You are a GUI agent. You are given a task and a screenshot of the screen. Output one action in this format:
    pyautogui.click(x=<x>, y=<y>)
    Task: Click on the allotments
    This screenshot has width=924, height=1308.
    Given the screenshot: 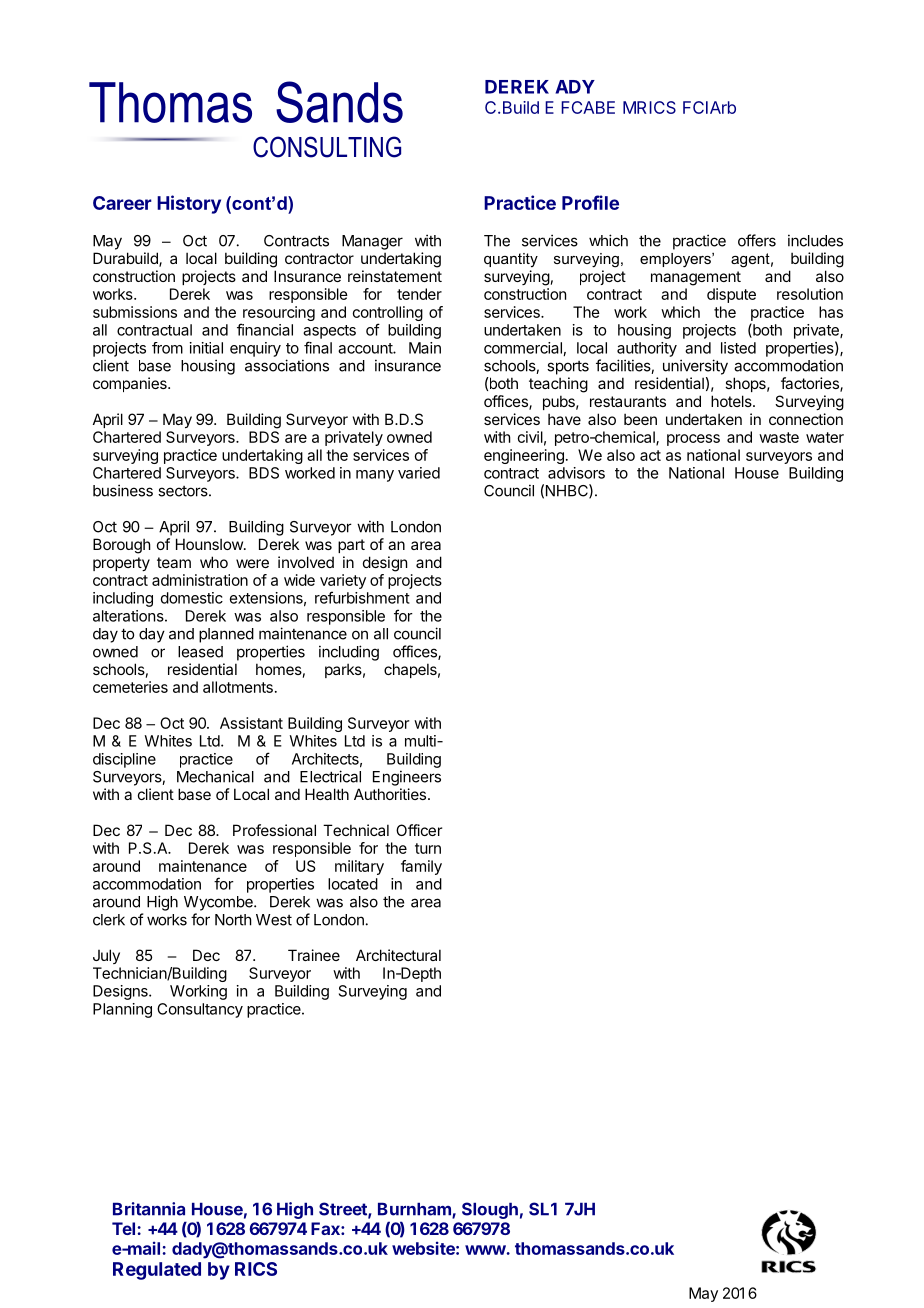 What is the action you would take?
    pyautogui.click(x=238, y=687)
